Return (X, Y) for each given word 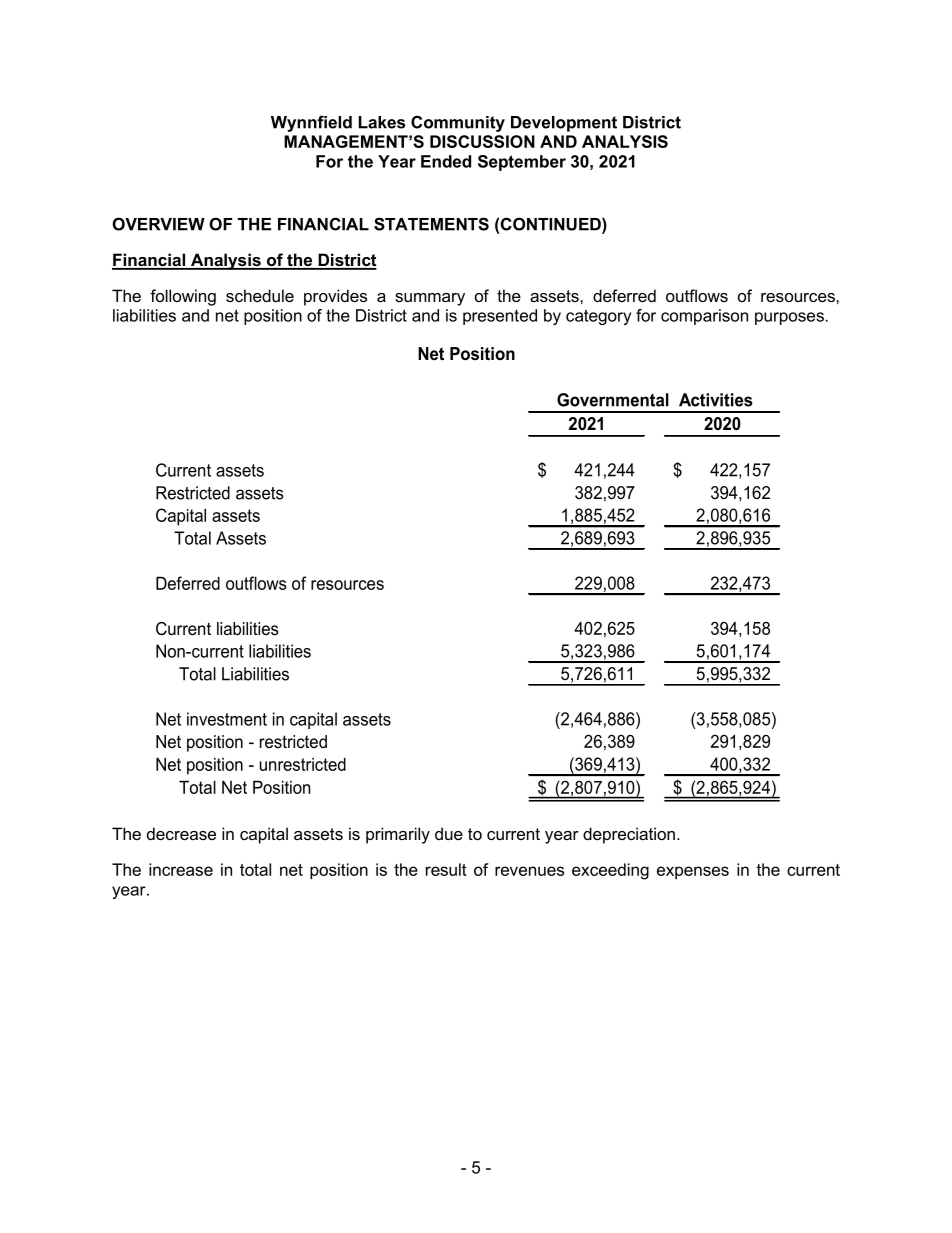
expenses (693, 872)
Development (564, 124)
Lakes (382, 122)
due (449, 833)
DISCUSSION (482, 141)
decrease (181, 833)
